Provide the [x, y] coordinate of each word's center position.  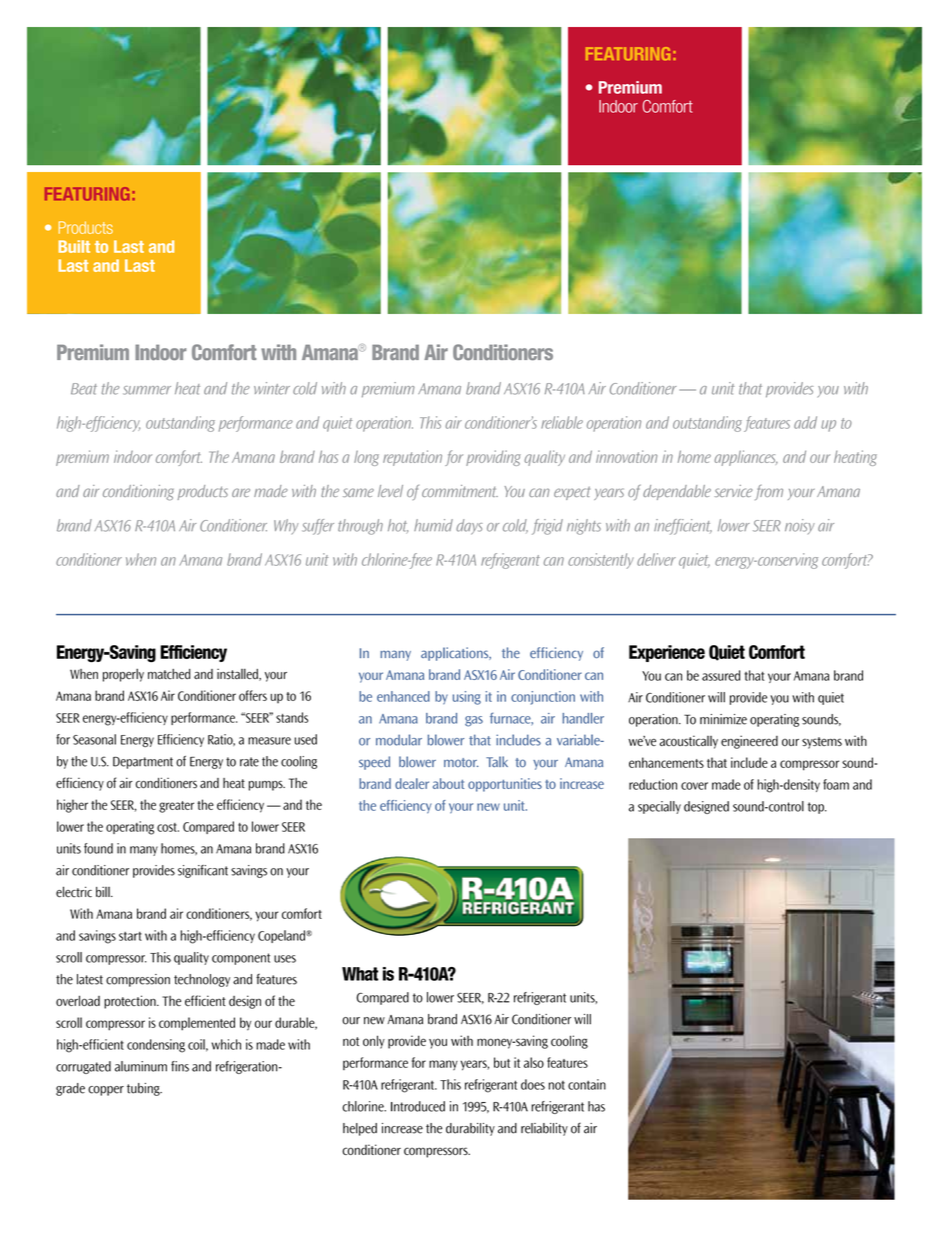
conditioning [138, 493]
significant [203, 871]
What [360, 974]
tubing [144, 1089]
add [805, 422]
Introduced [418, 1106]
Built [74, 246]
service [733, 491]
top [817, 808]
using [467, 698]
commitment [460, 491]
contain [587, 1084]
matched [169, 674]
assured [721, 675]
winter [272, 388]
